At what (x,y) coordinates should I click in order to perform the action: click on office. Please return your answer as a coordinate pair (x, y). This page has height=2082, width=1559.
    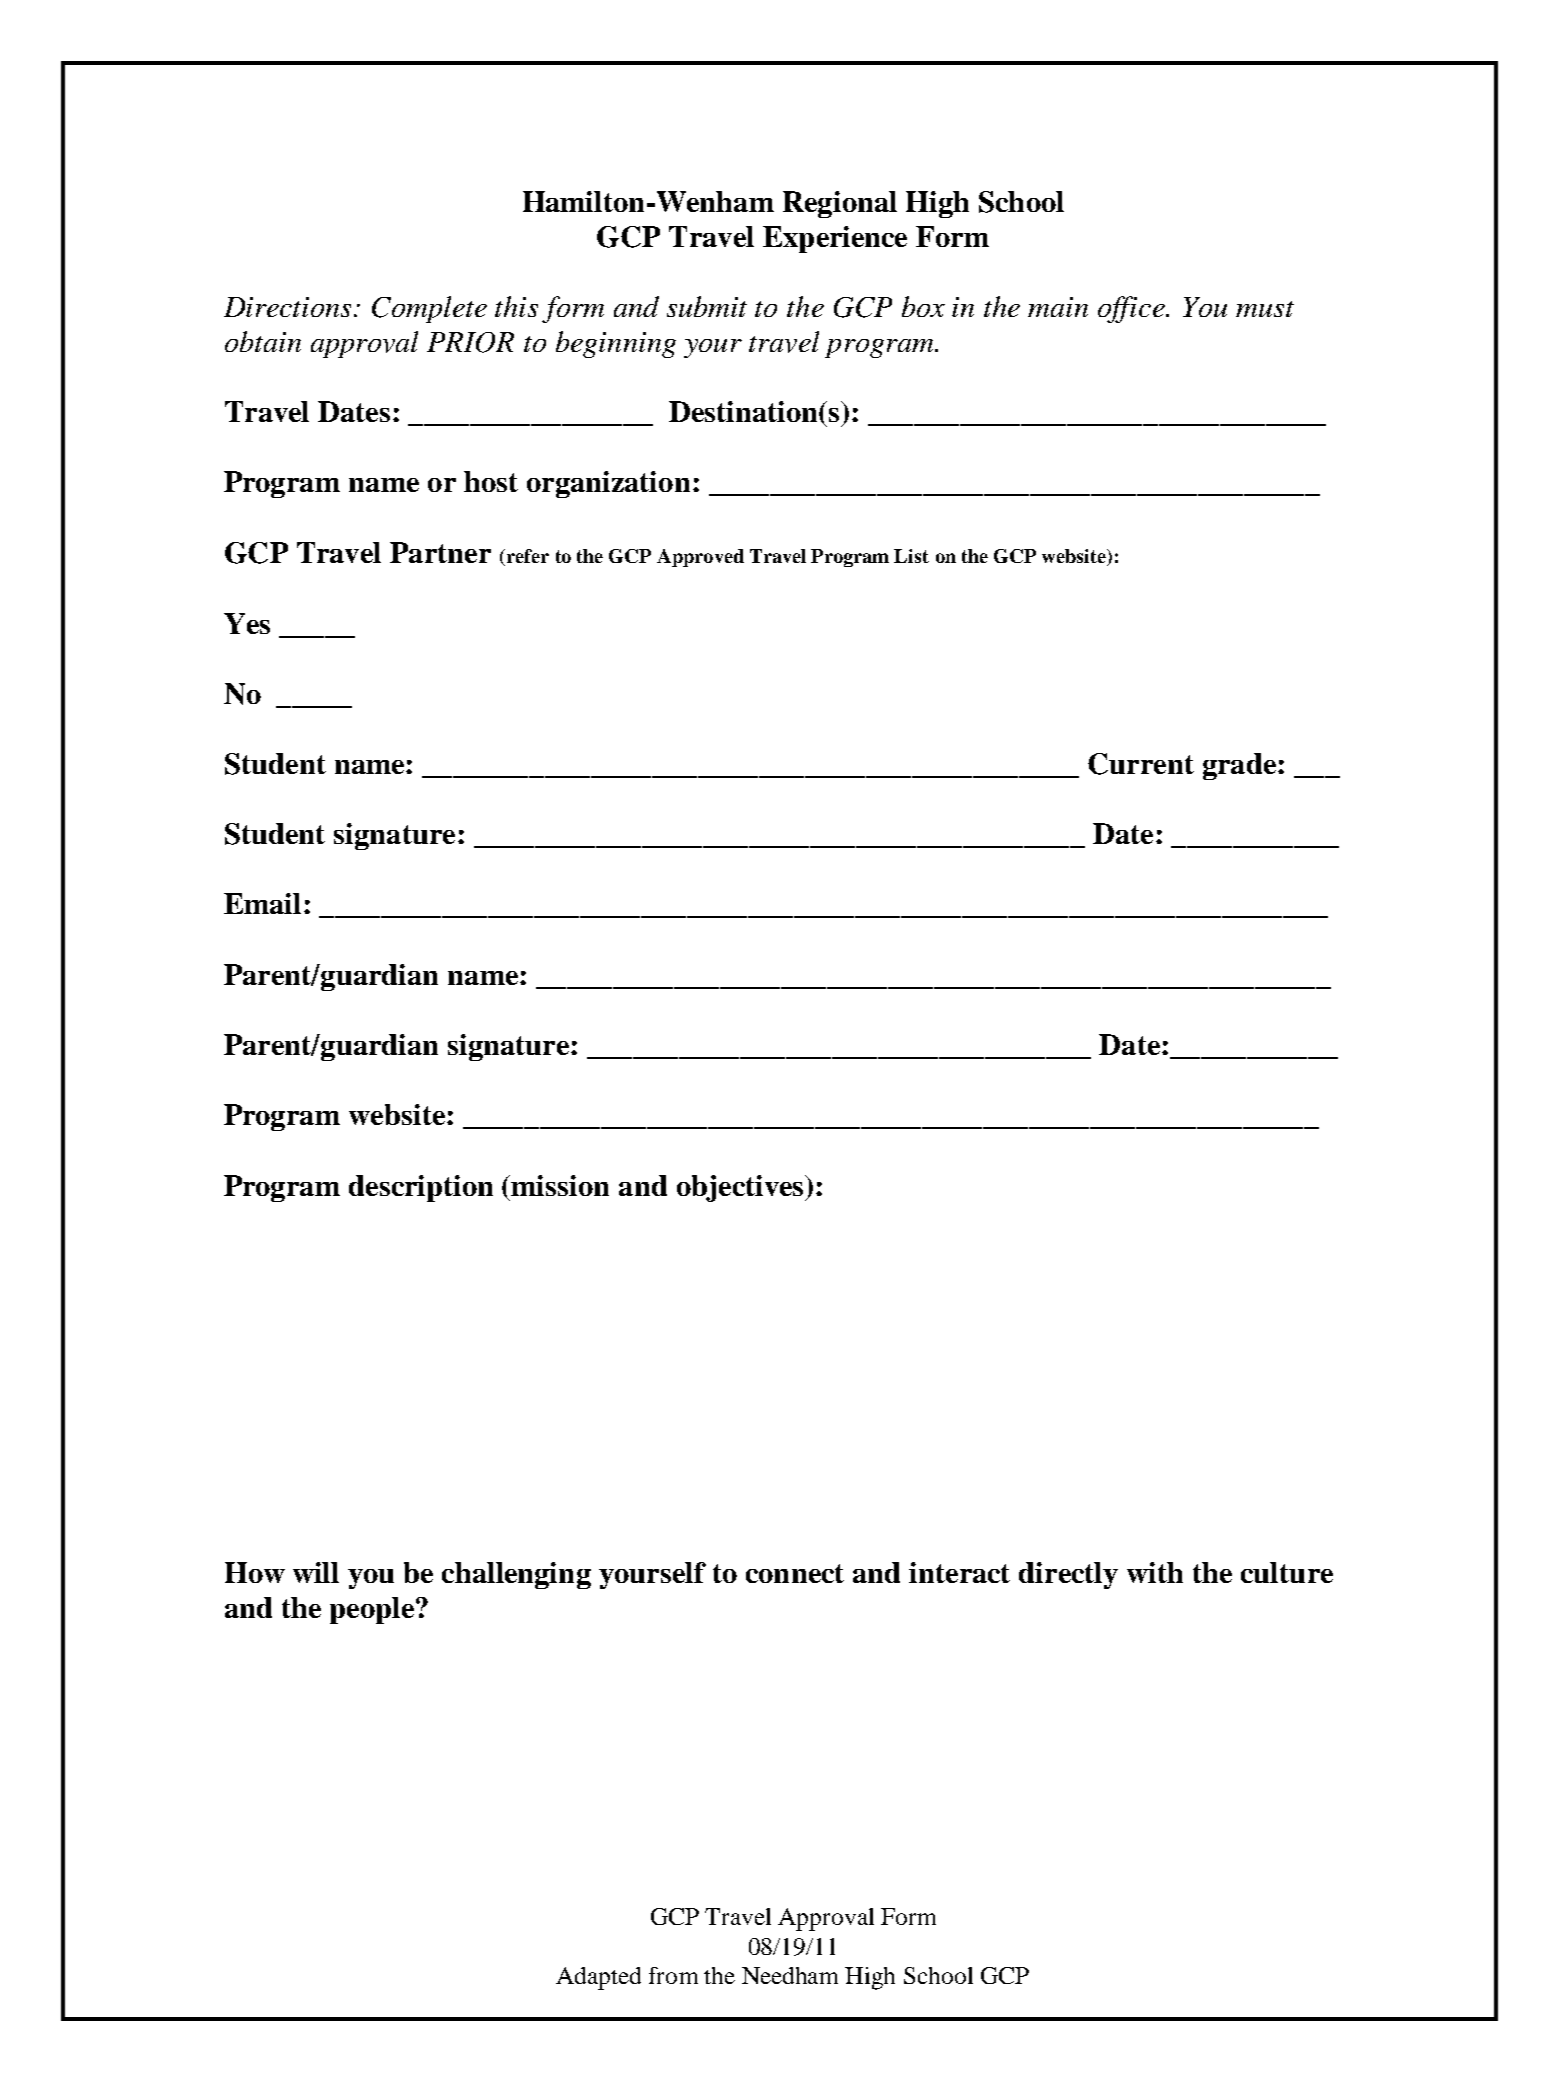
    Looking at the image, I should click on (1132, 309).
